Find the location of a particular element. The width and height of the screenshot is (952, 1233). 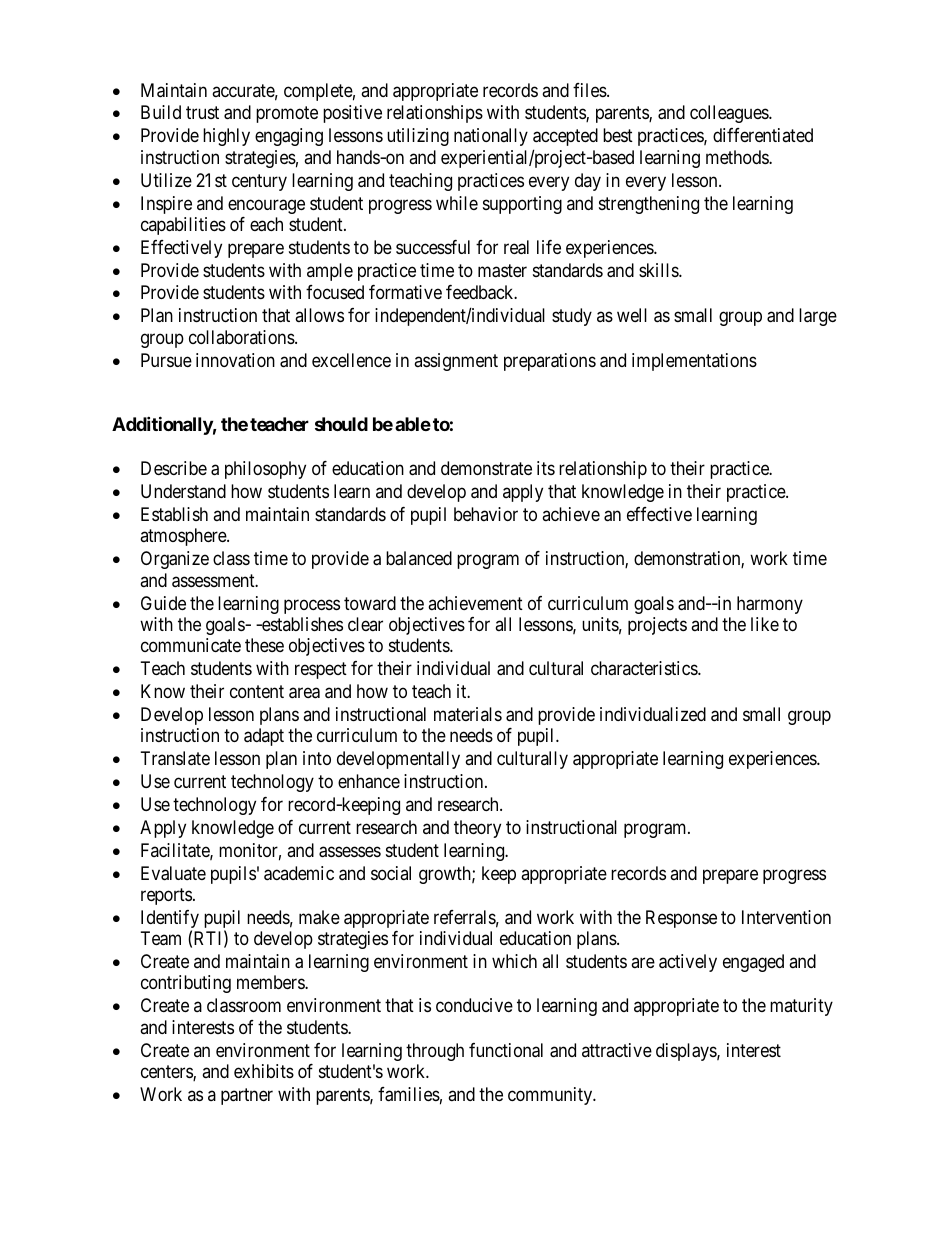

nationally is located at coordinates (491, 137).
